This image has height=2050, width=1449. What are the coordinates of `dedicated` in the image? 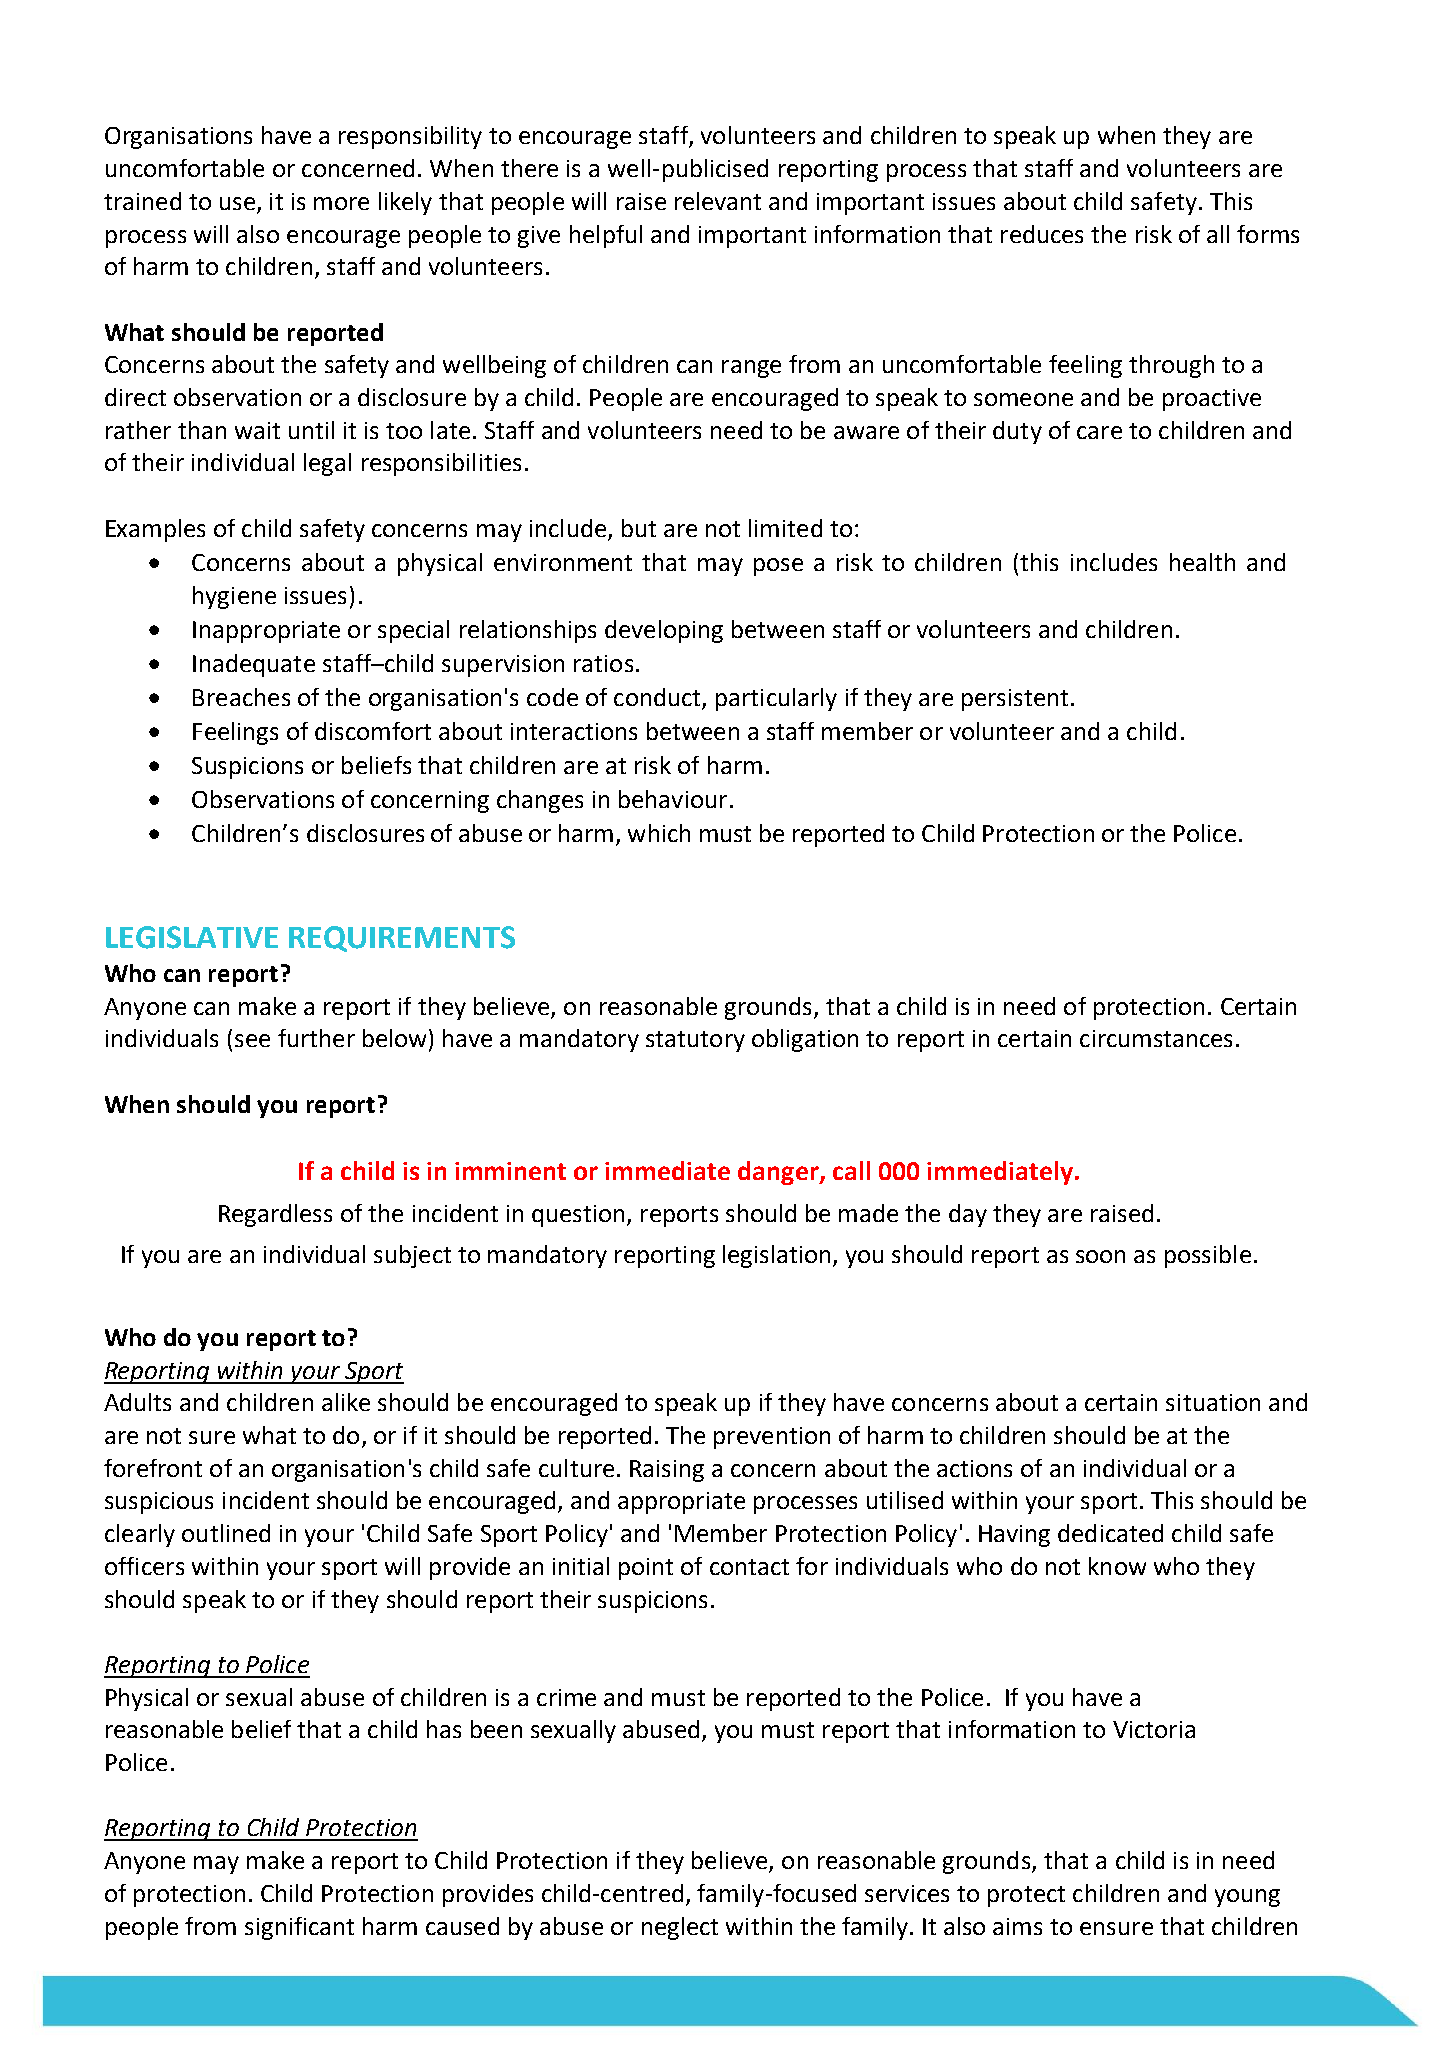 It's located at (1110, 1533).
